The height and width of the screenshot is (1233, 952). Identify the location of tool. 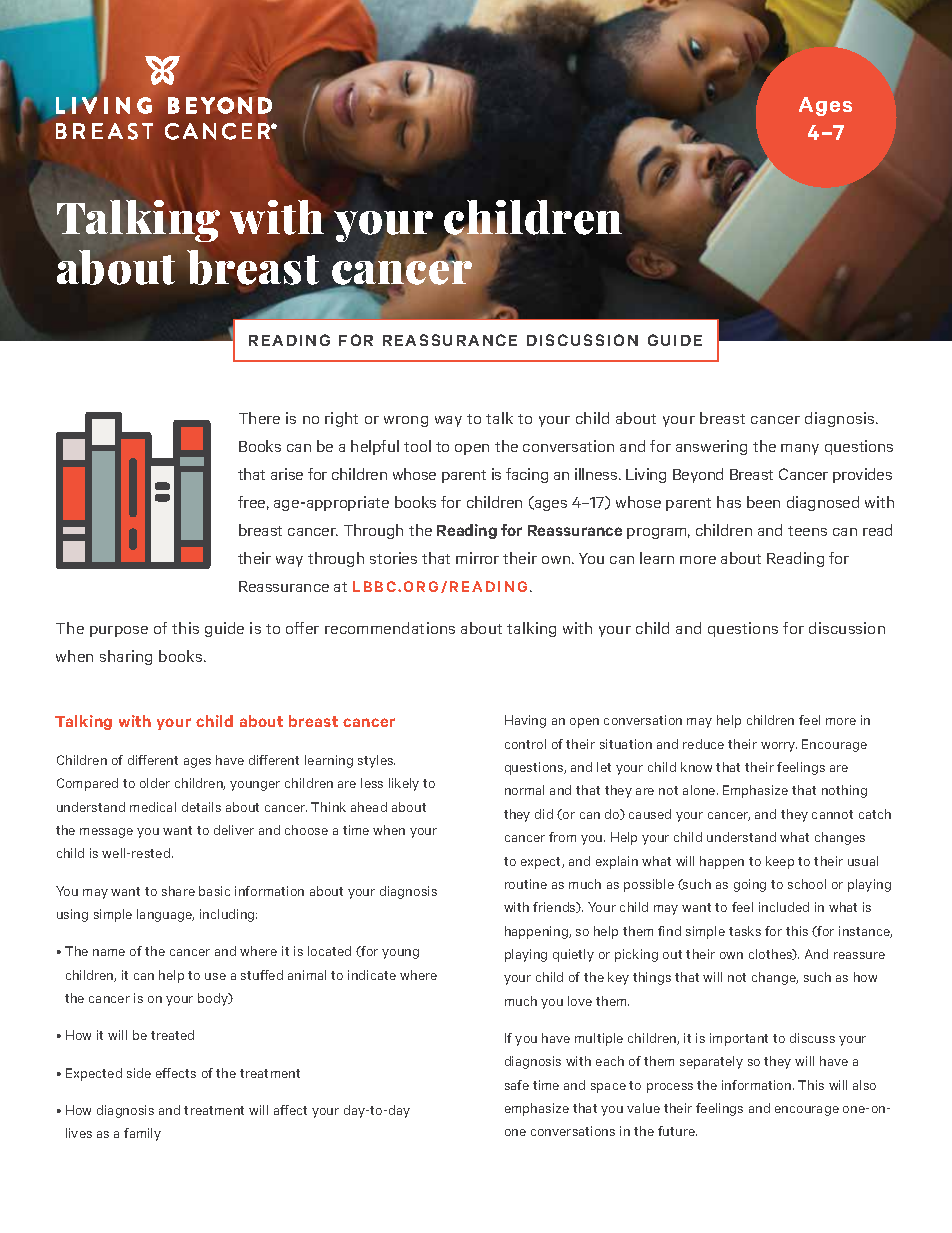
(417, 446).
